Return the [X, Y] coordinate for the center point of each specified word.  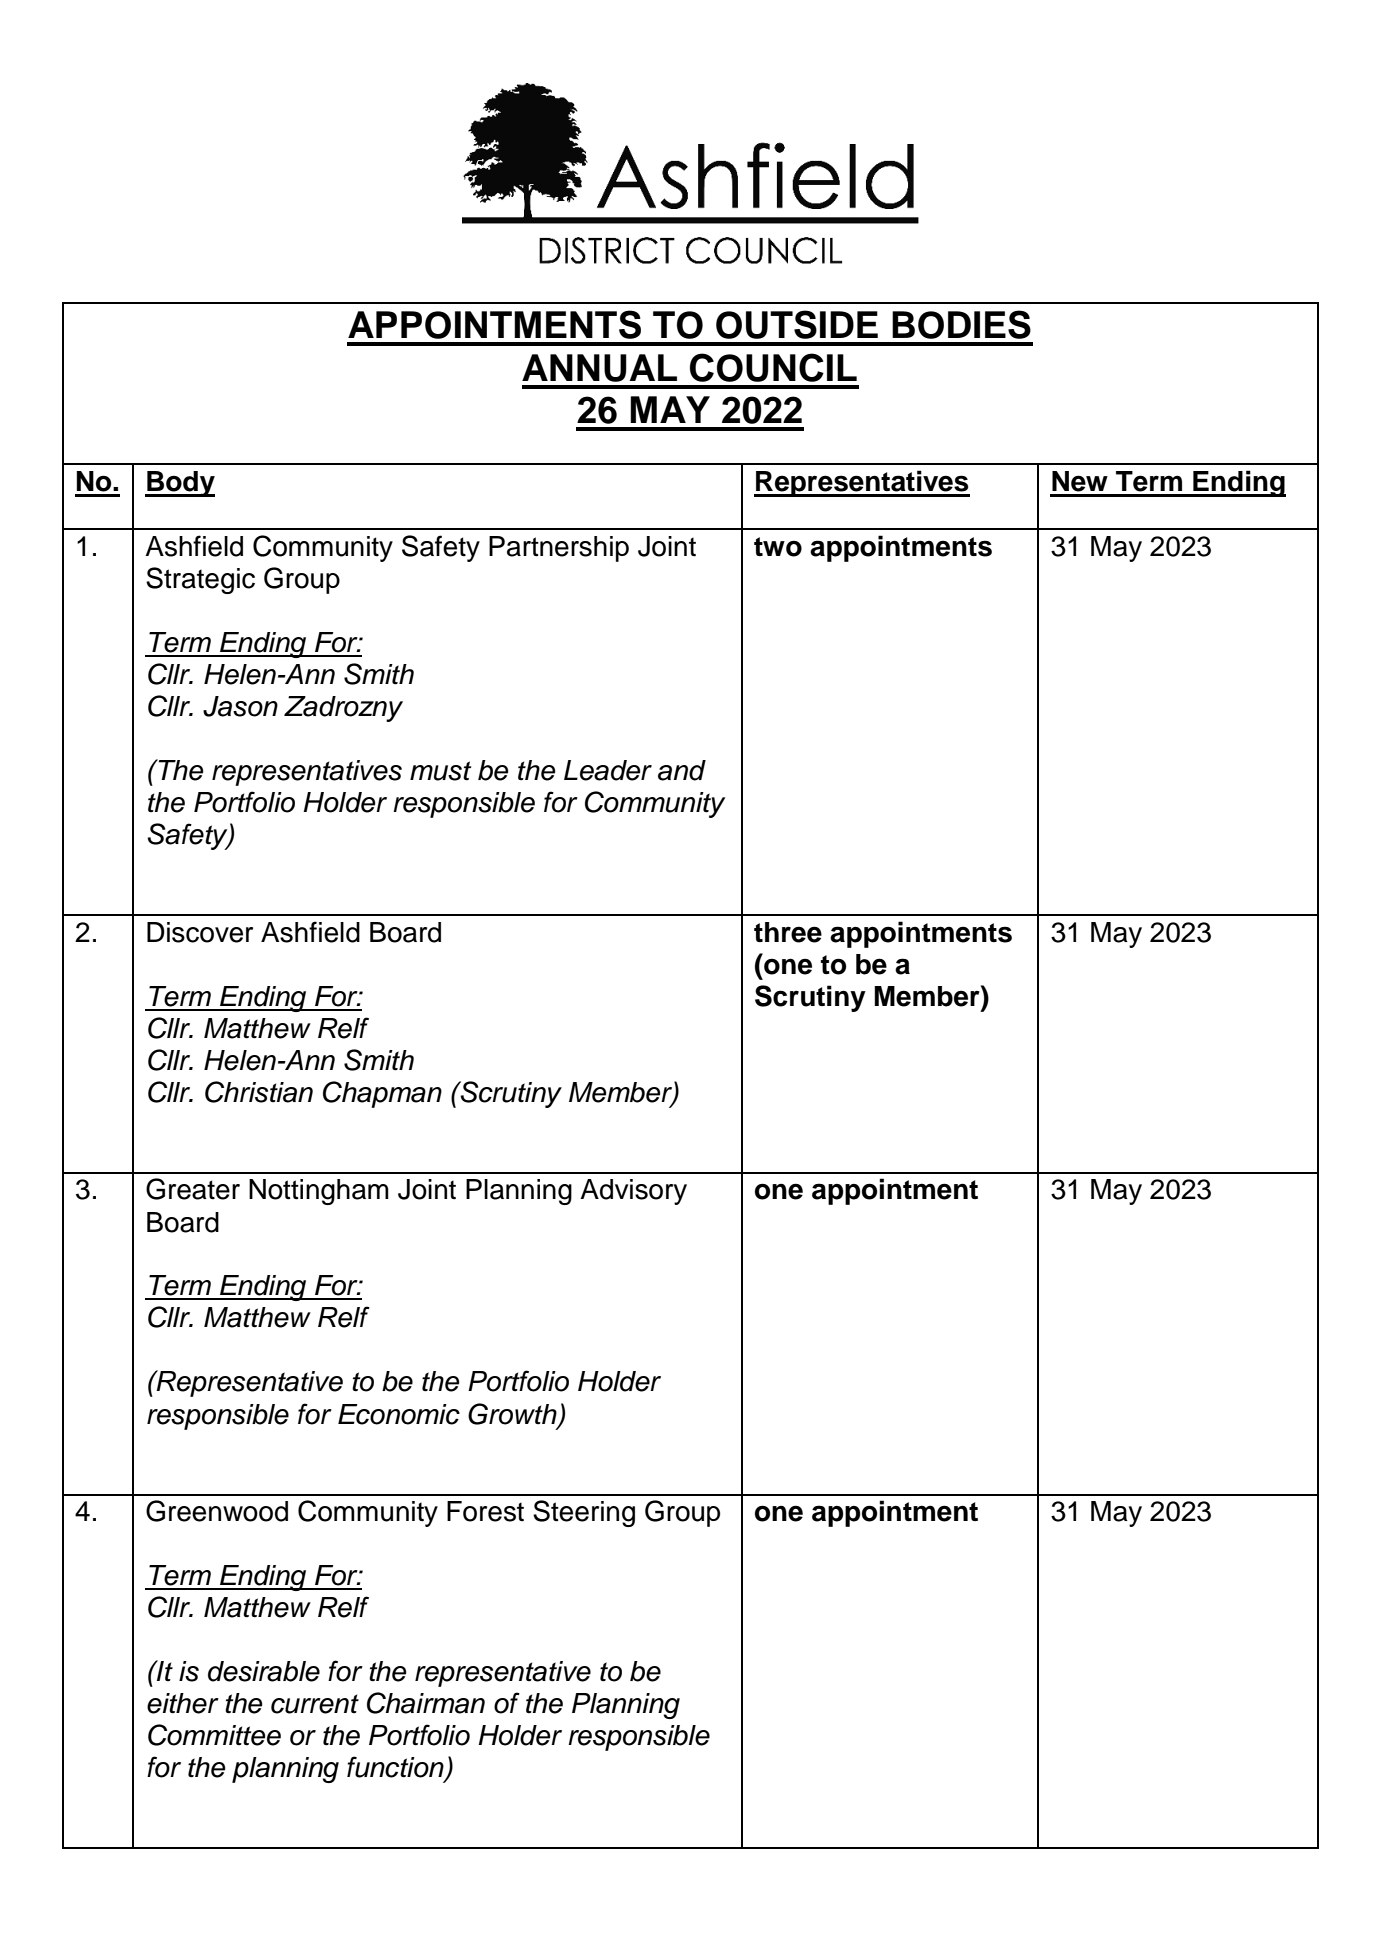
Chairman [426, 1703]
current [315, 1704]
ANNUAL [599, 368]
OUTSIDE [797, 324]
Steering [584, 1513]
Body [180, 484]
